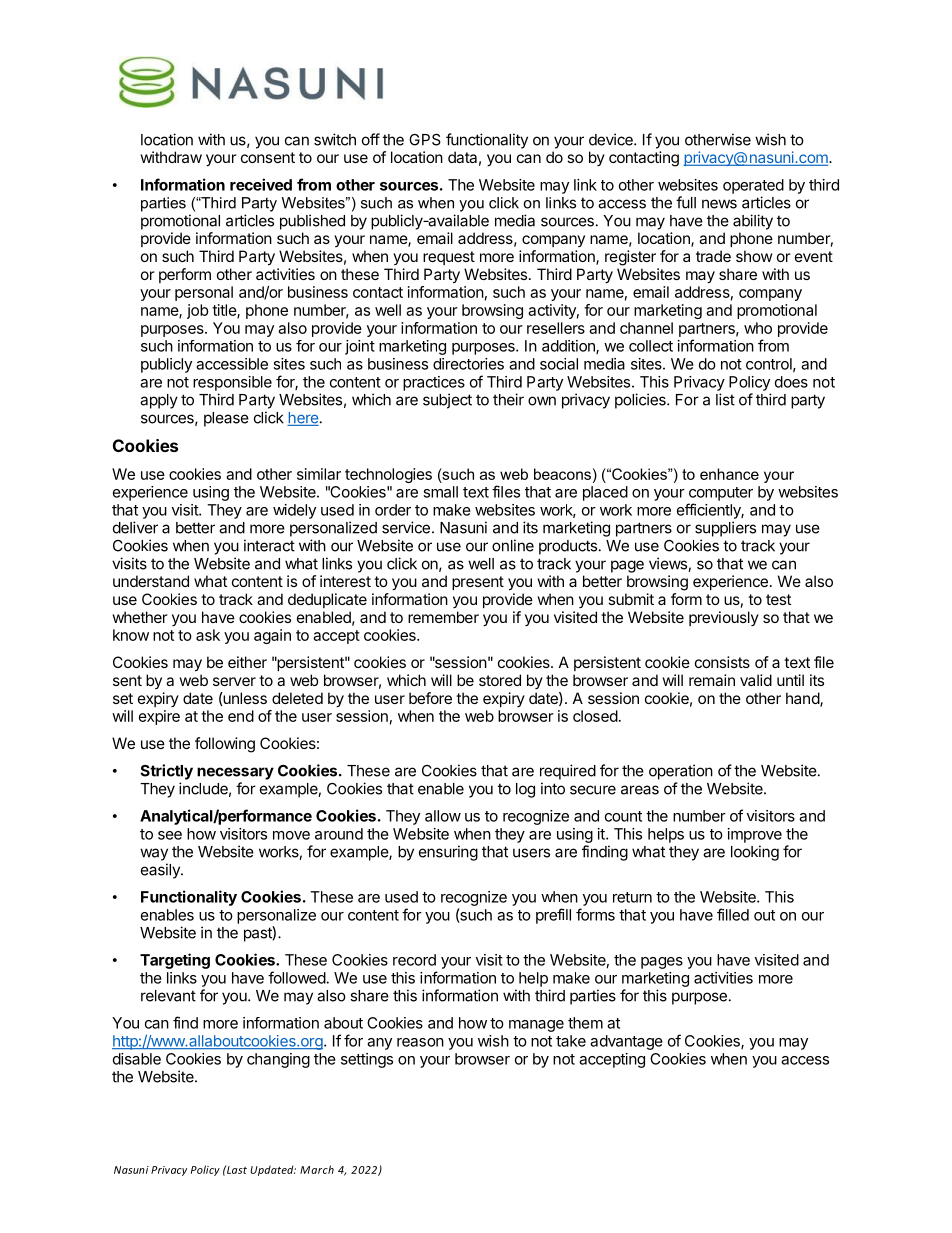  What do you see at coordinates (722, 662) in the screenshot?
I see `consists` at bounding box center [722, 662].
